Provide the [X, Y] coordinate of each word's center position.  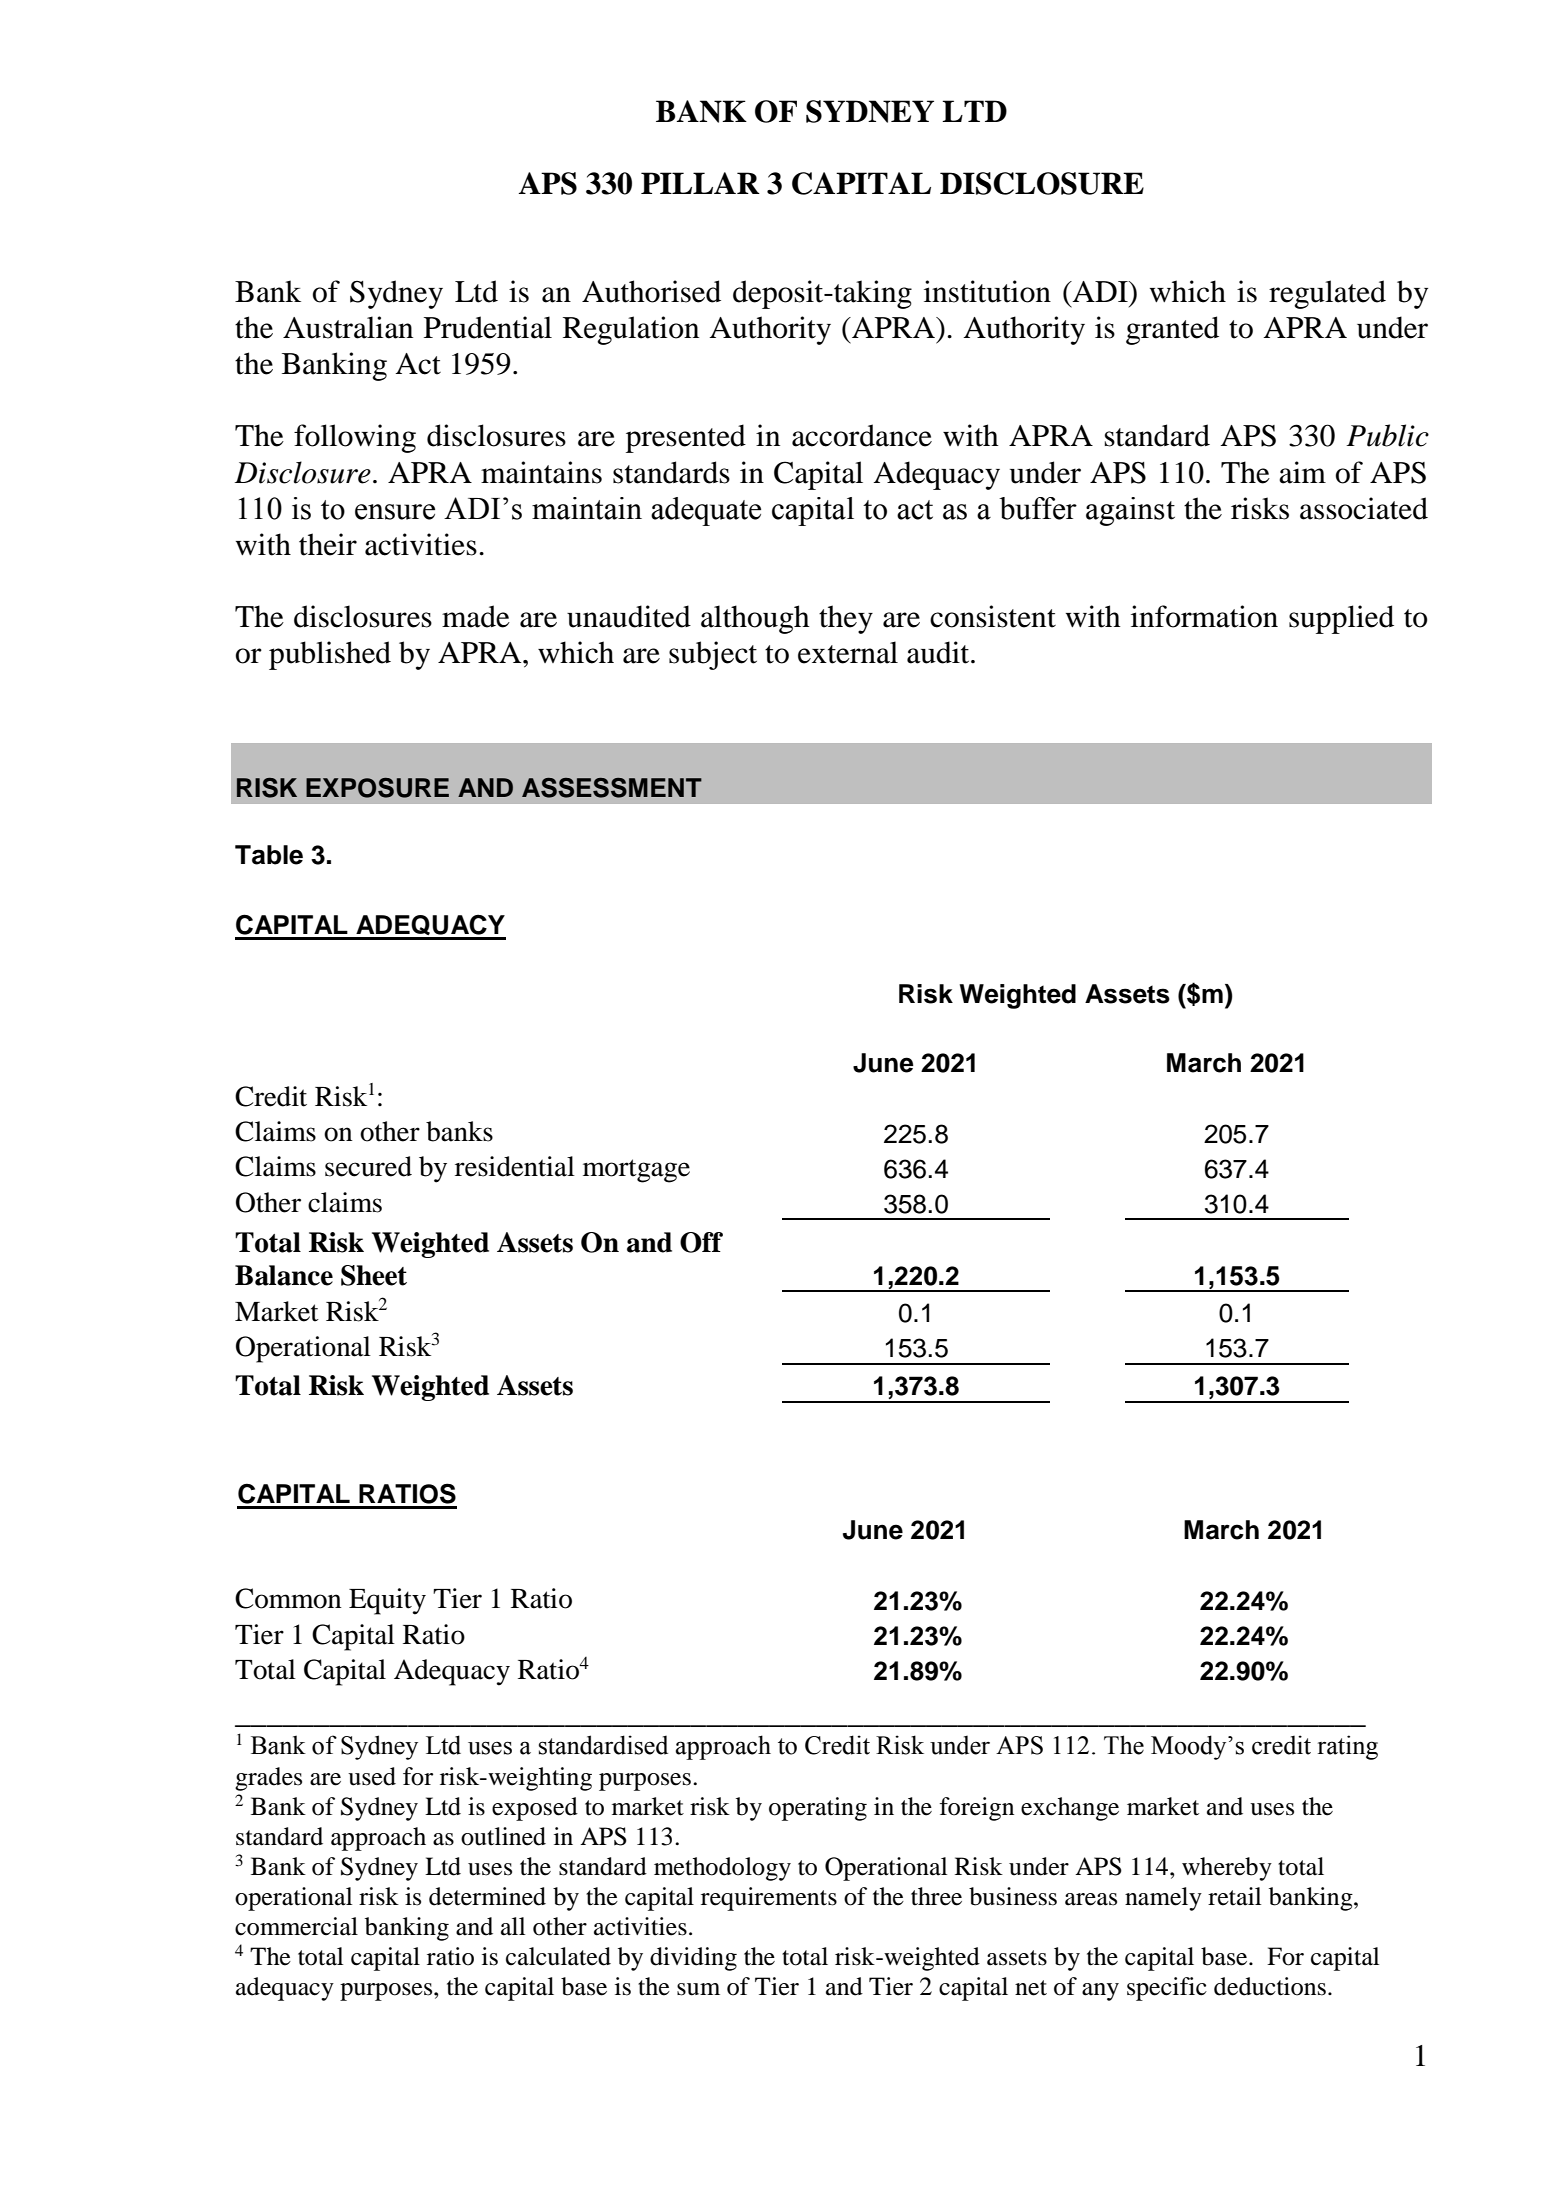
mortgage [636, 1171]
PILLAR [700, 183]
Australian [348, 327]
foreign [977, 1809]
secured [368, 1166]
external [848, 652]
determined [487, 1896]
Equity [387, 1601]
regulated [1327, 294]
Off [701, 1242]
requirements [769, 1899]
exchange [1070, 1809]
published [330, 655]
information [1204, 616]
